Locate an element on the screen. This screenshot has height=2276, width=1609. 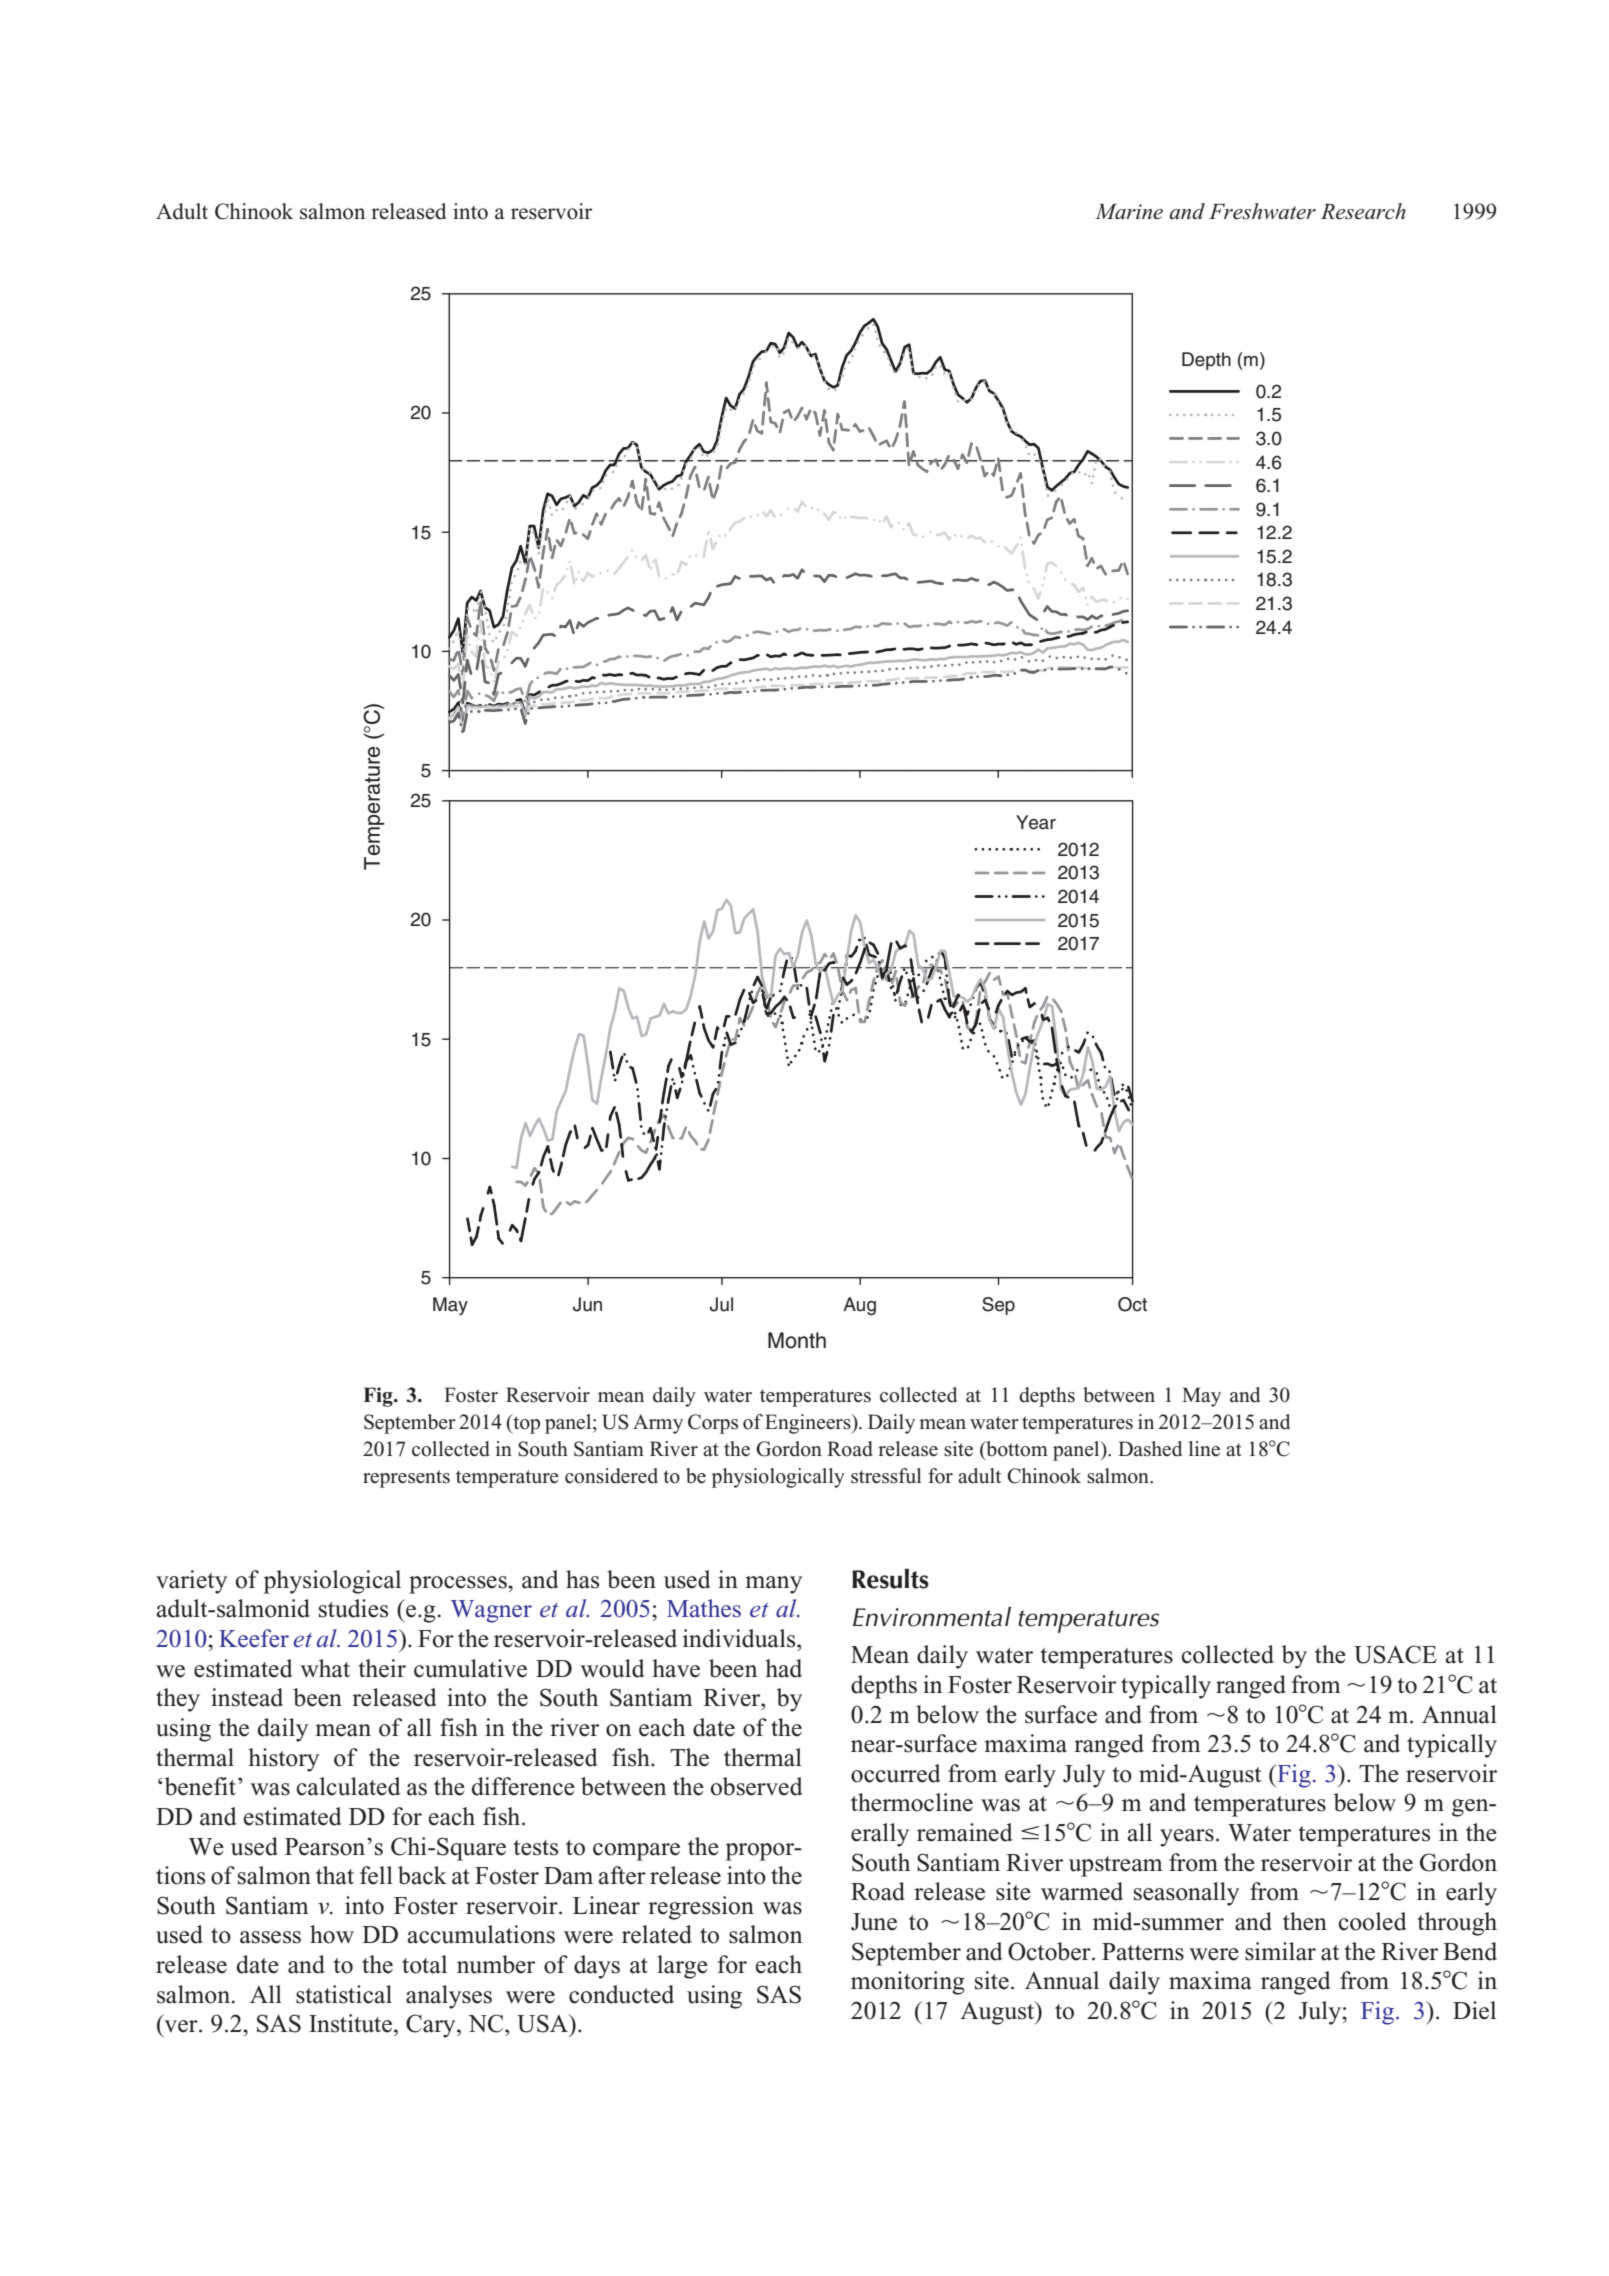
Research is located at coordinates (1363, 211).
